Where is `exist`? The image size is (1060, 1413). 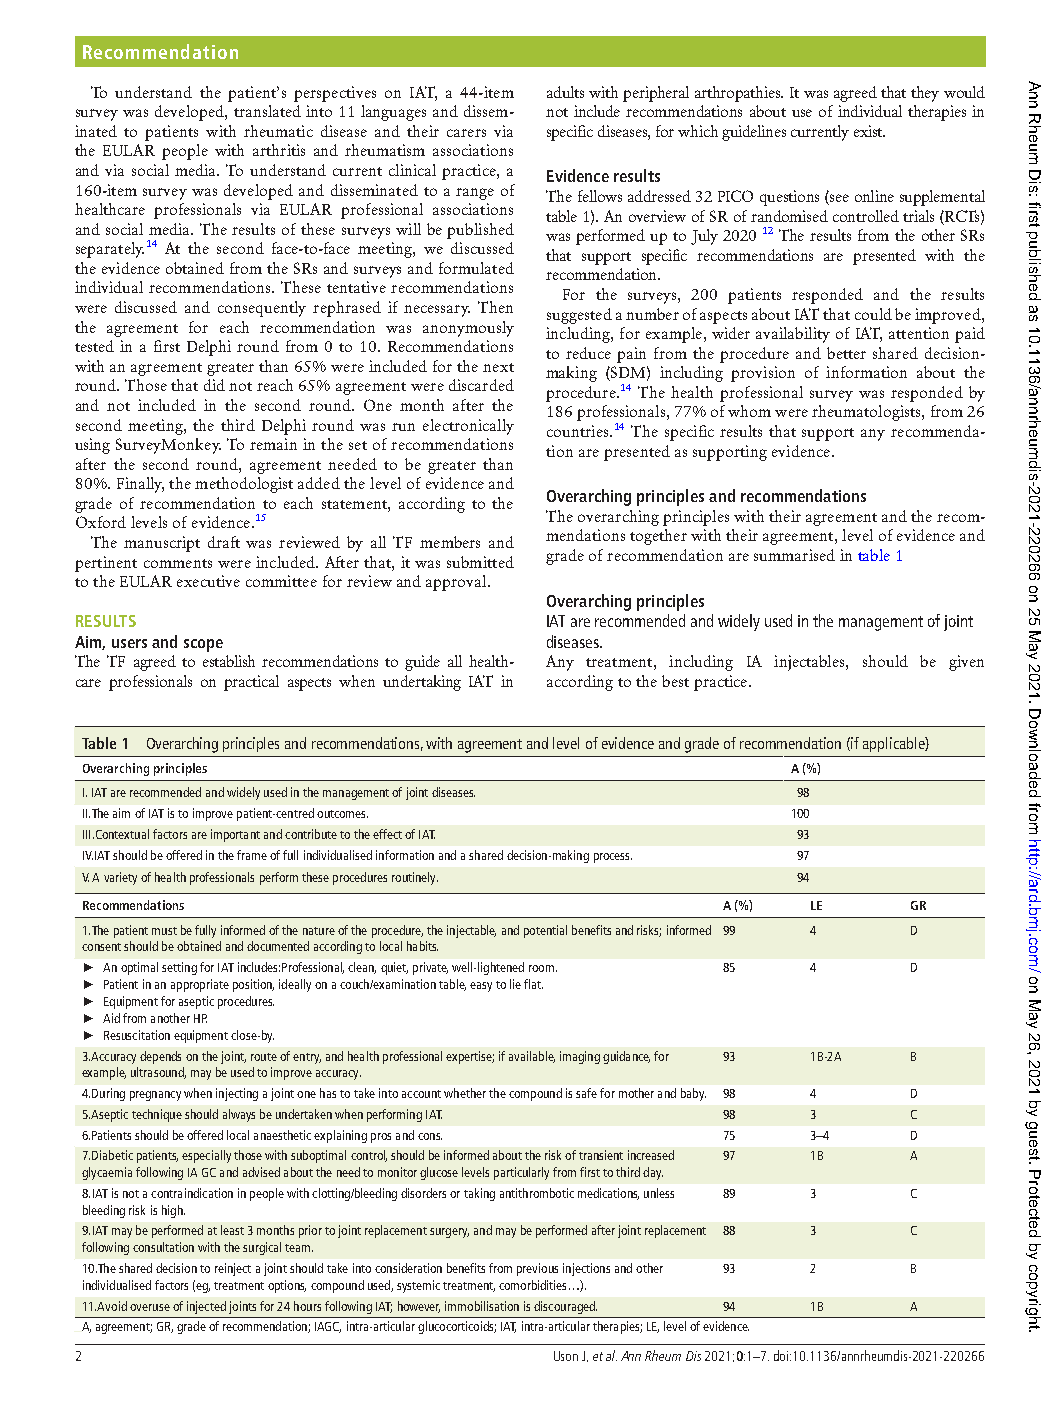 exist is located at coordinates (869, 131).
